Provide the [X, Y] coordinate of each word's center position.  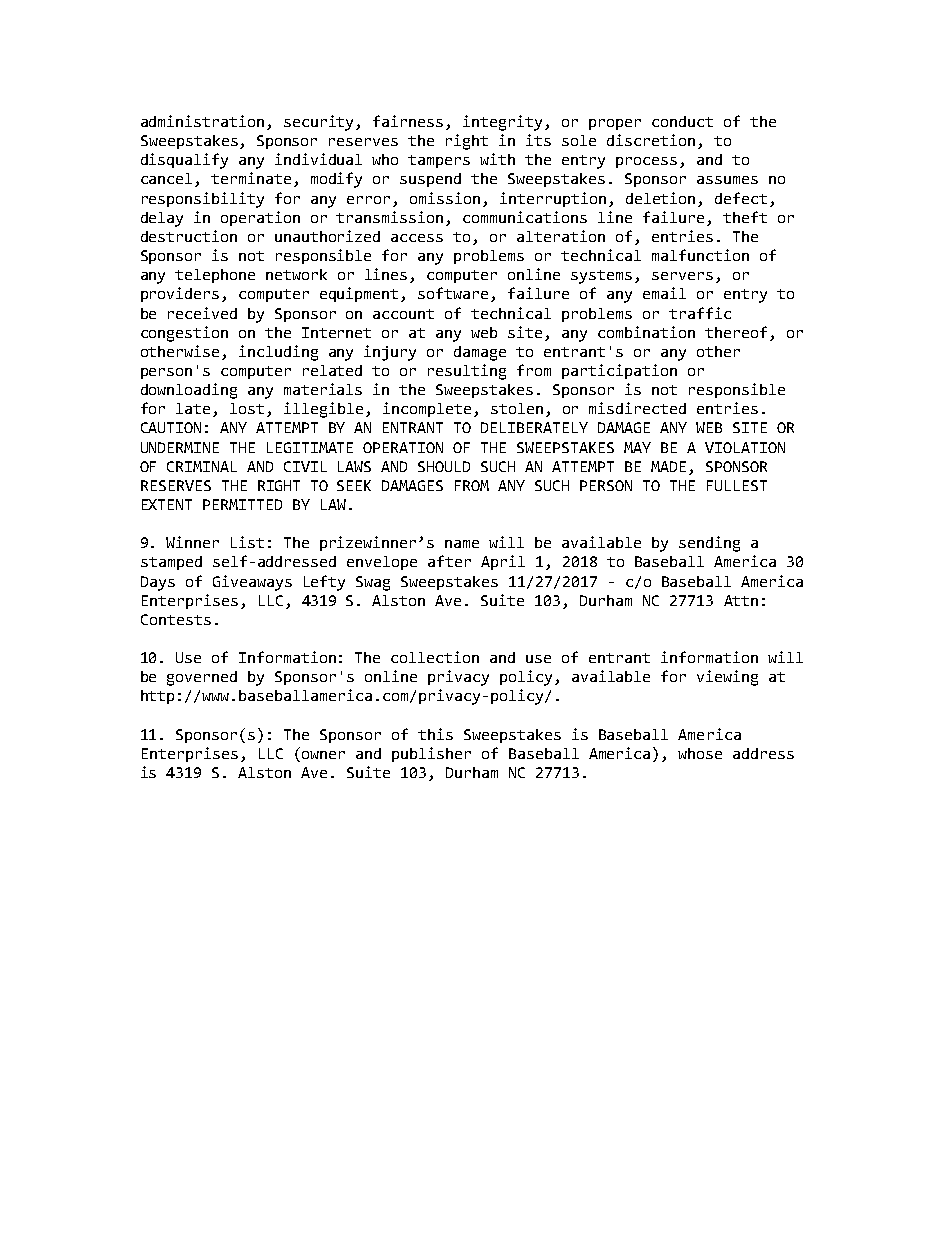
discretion [651, 140]
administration [202, 121]
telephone [215, 276]
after [449, 561]
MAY [637, 447]
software [455, 294]
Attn [741, 600]
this [435, 734]
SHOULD [444, 466]
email [664, 293]
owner [323, 755]
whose [700, 753]
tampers [439, 161]
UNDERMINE [180, 447]
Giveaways [252, 583]
